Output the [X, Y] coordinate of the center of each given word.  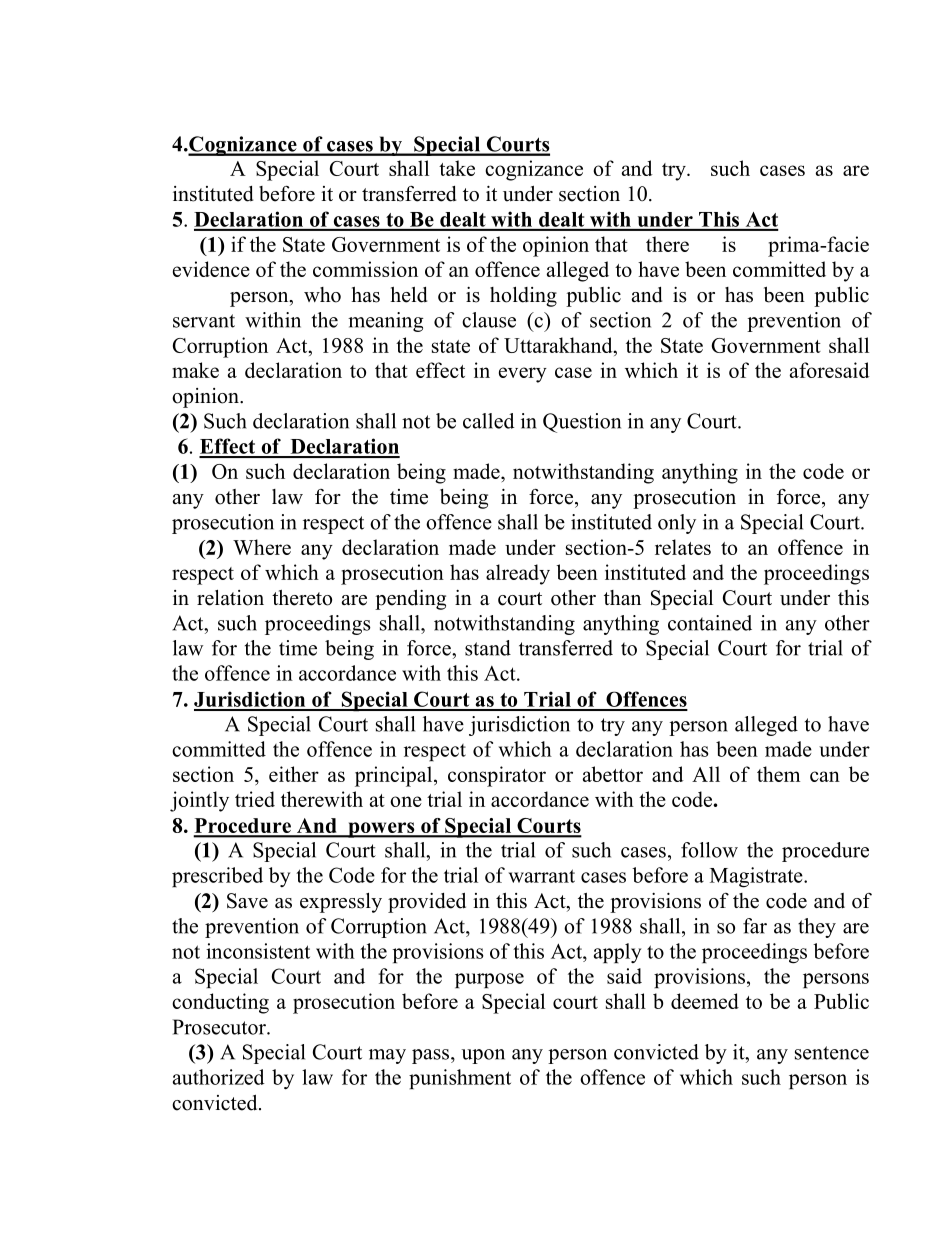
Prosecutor [220, 1027]
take [457, 168]
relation [230, 598]
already [518, 574]
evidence [211, 269]
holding [523, 297]
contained [710, 623]
